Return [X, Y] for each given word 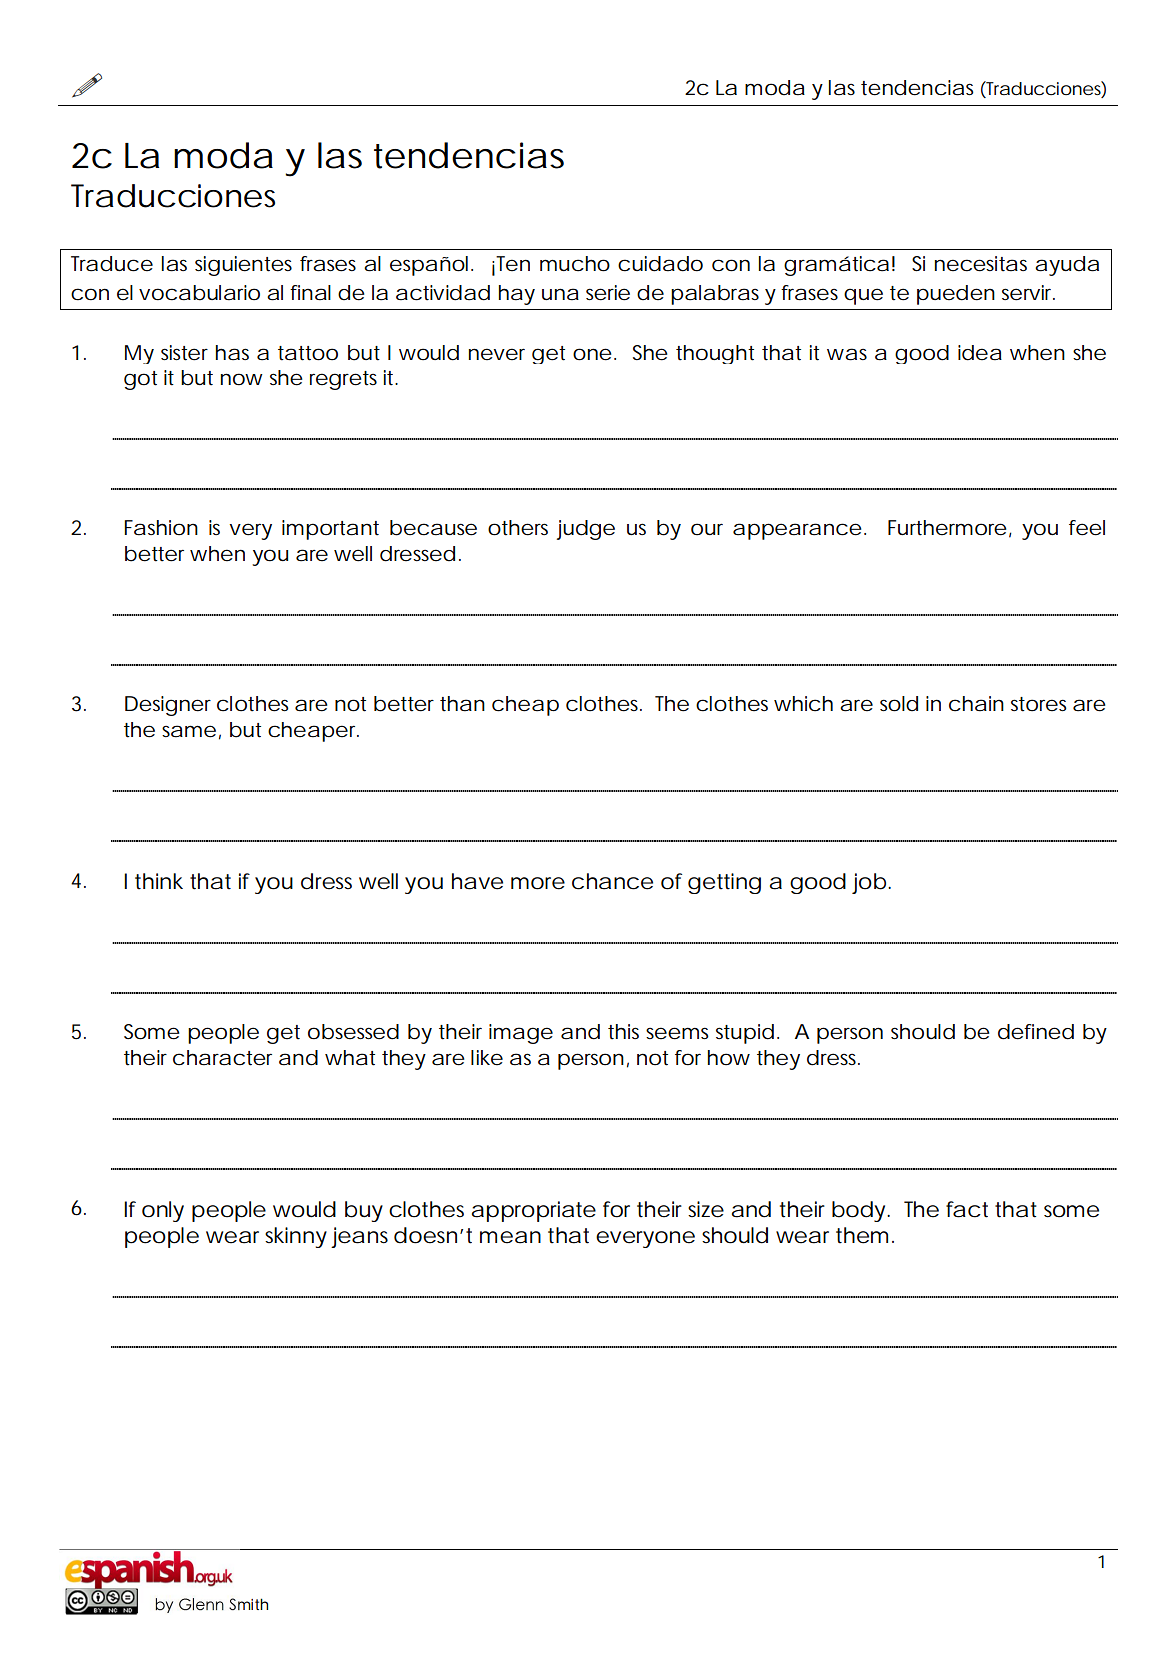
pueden [956, 295]
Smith [248, 1604]
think [159, 881]
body [858, 1211]
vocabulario [199, 293]
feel [1087, 528]
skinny [296, 1237]
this [623, 1032]
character [222, 1058]
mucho [575, 264]
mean [510, 1237]
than [462, 704]
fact [967, 1209]
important [330, 530]
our [707, 529]
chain [976, 704]
